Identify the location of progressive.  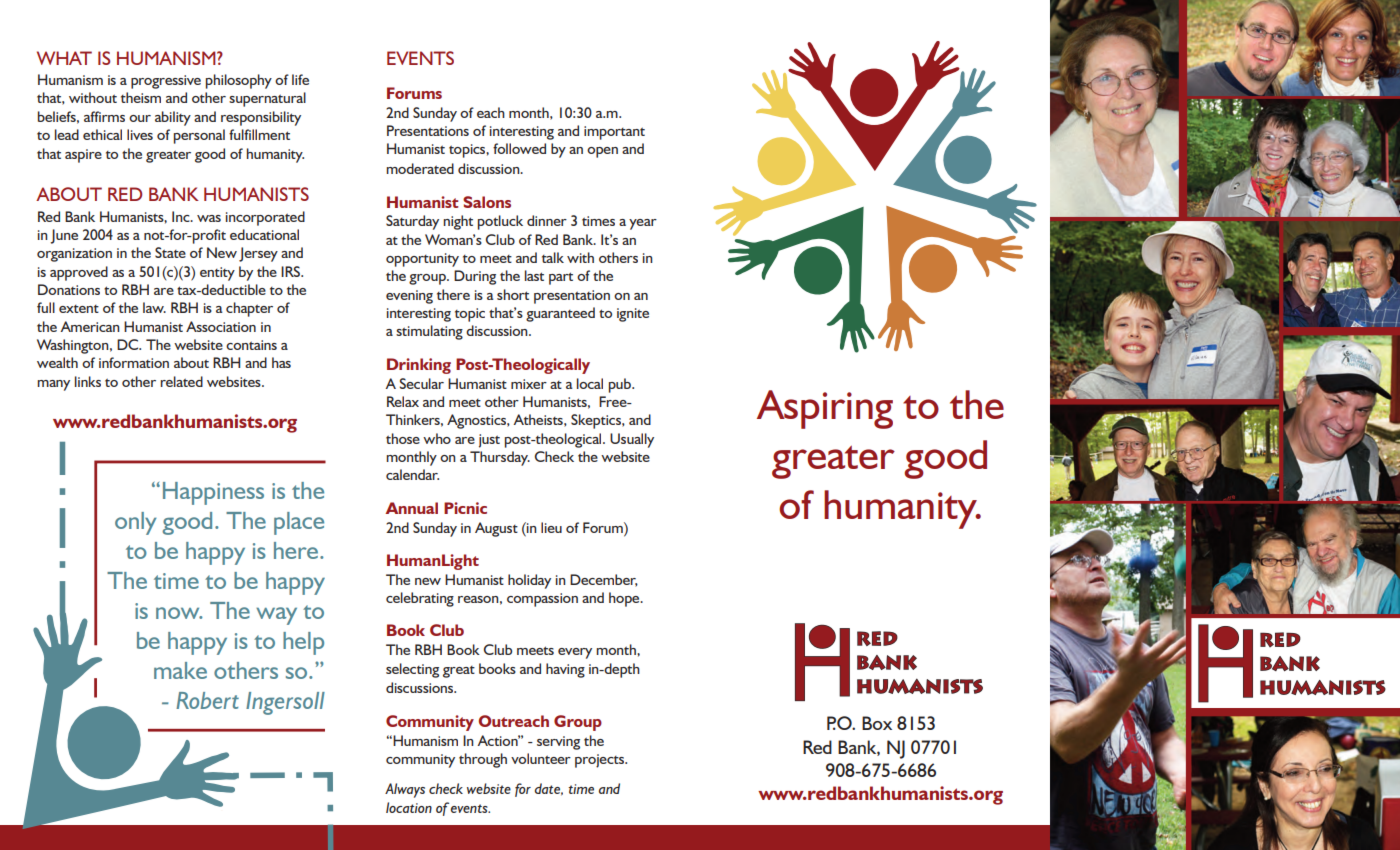
(166, 82).
